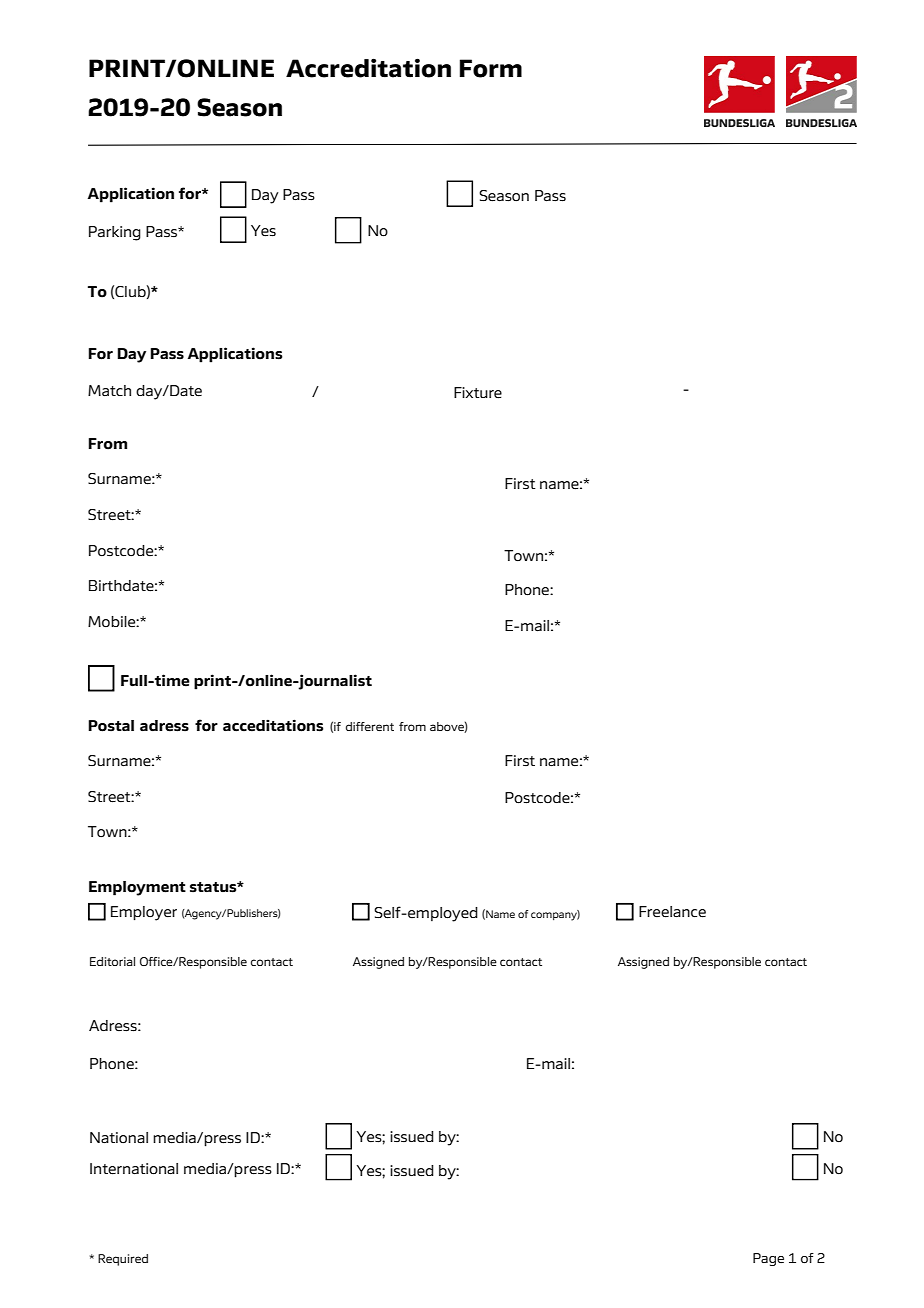  I want to click on Form, so click(491, 68).
